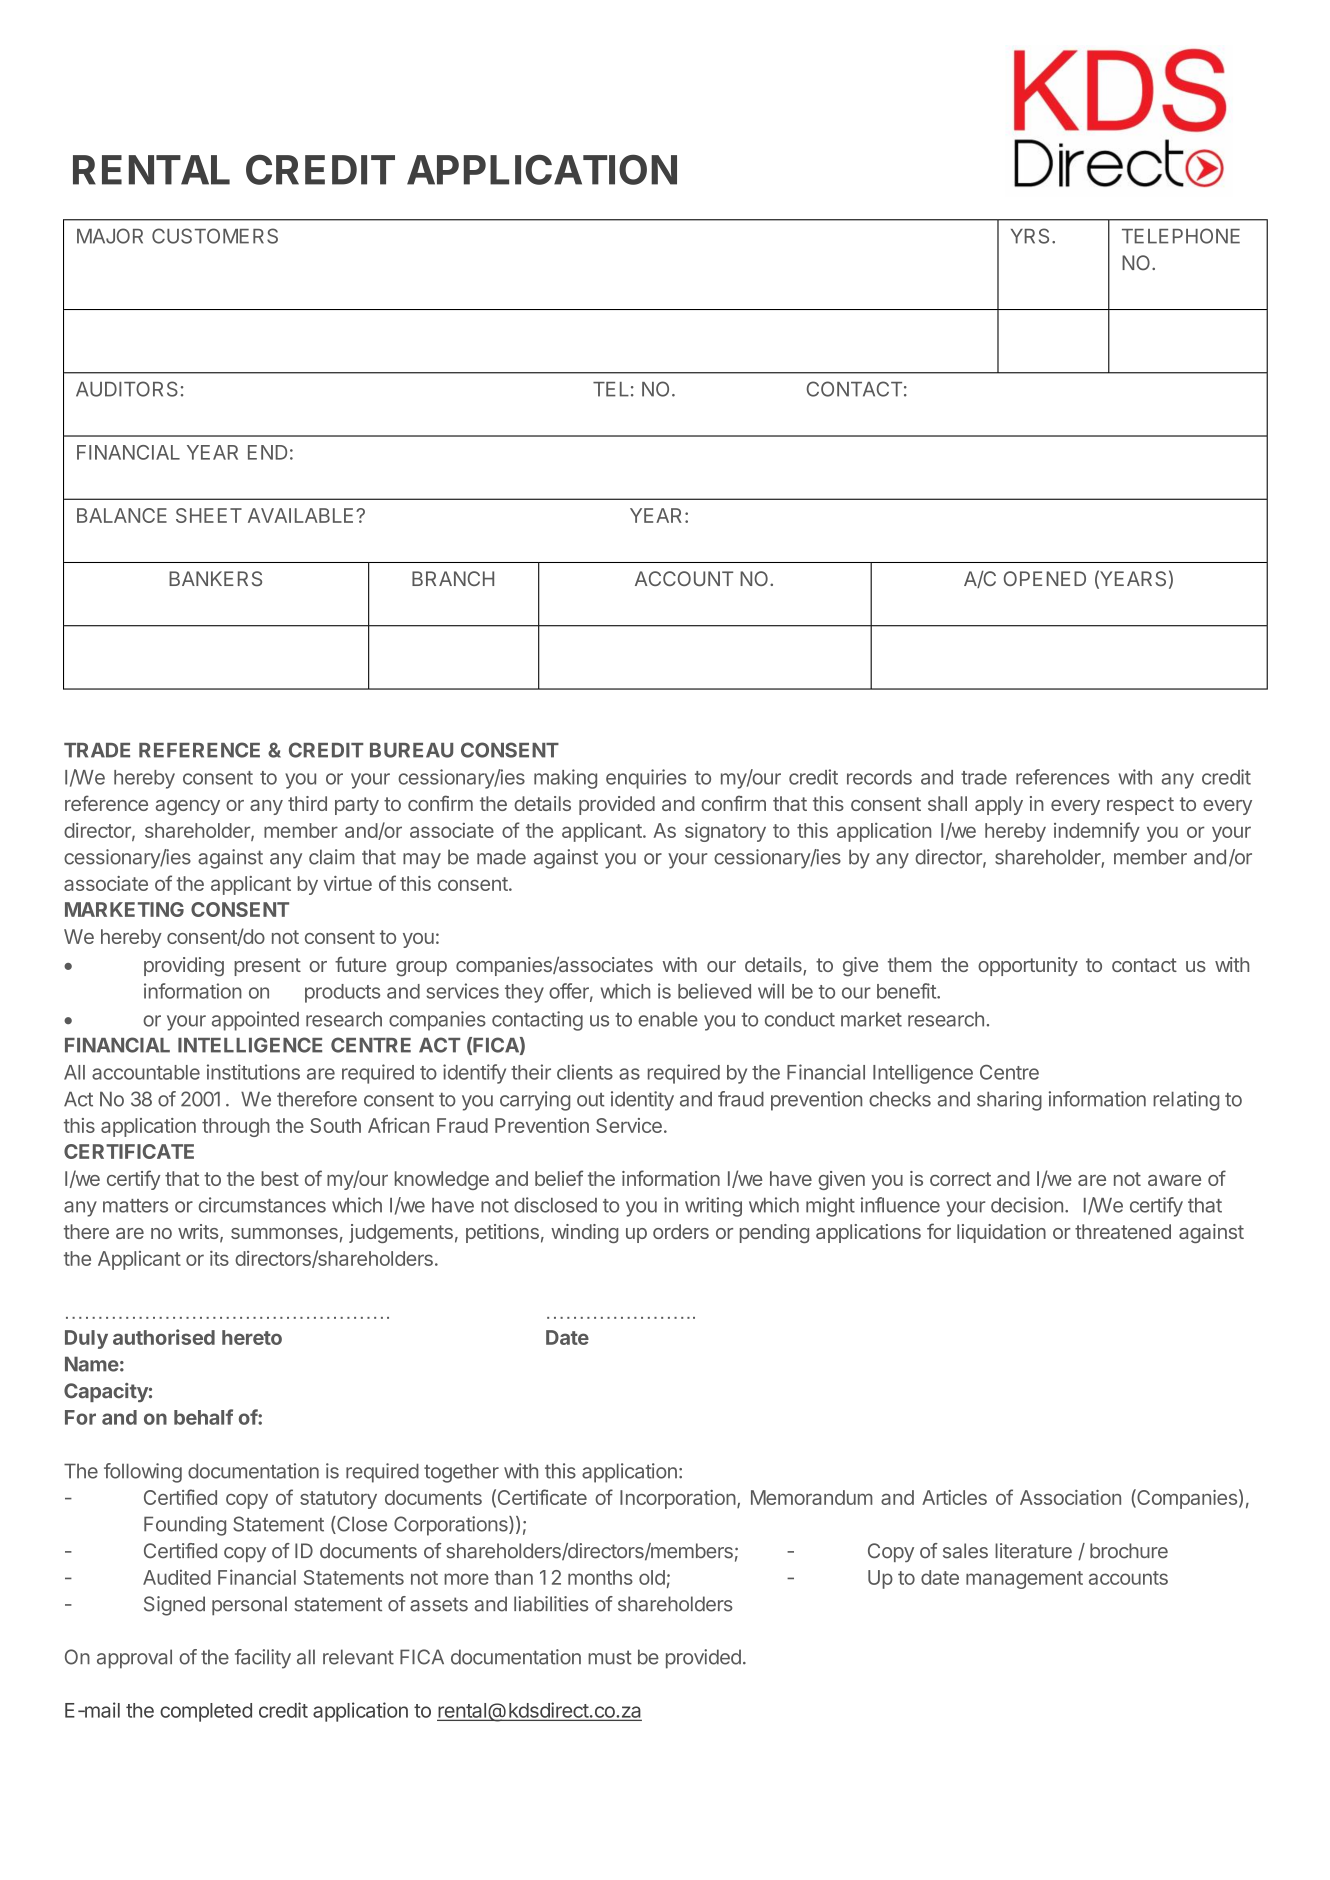 This image has height=1880, width=1330. I want to click on winding, so click(584, 1233).
